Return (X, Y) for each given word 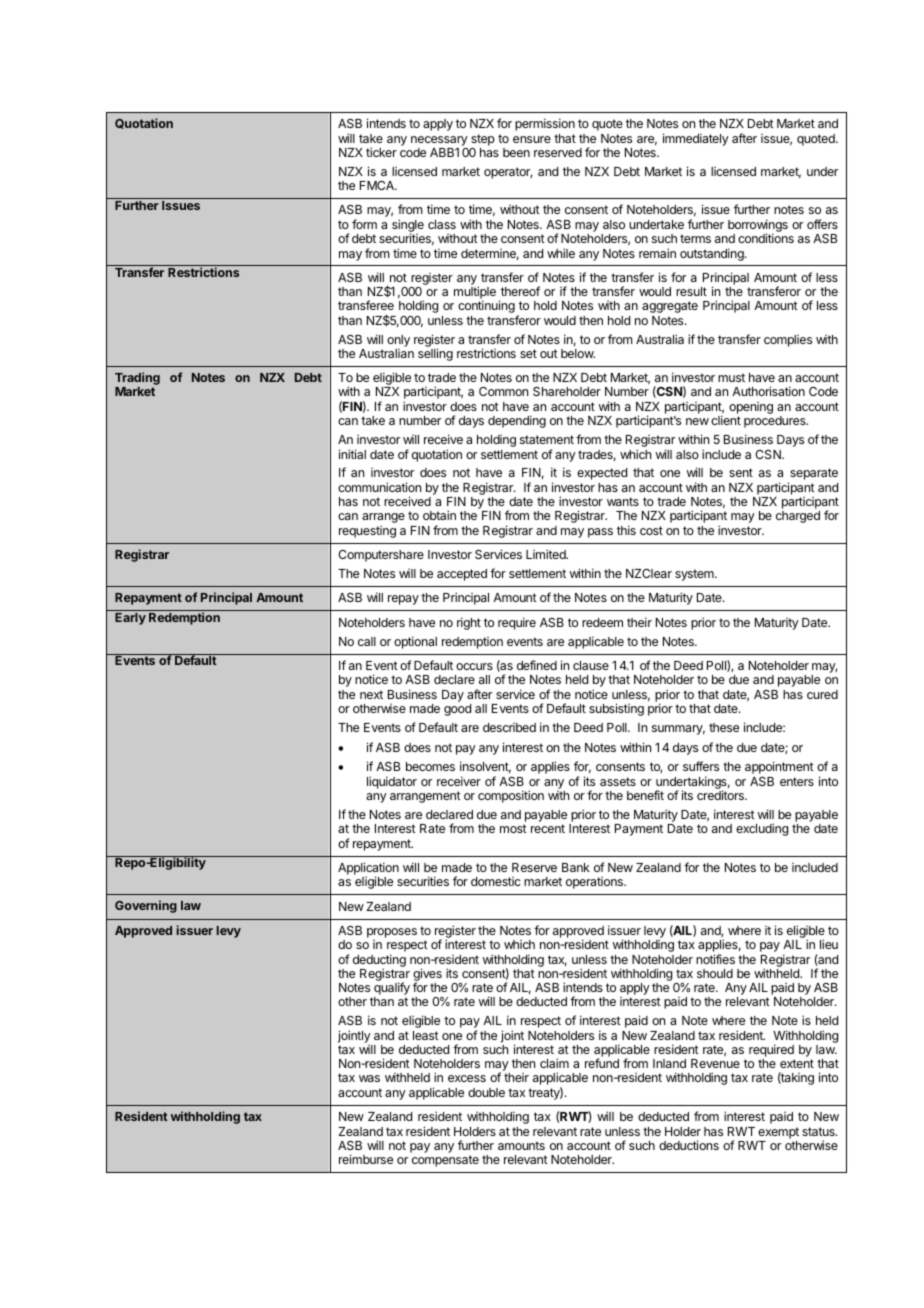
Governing (146, 906)
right (469, 623)
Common (503, 391)
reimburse (366, 1159)
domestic (496, 881)
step (483, 140)
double (486, 1092)
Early (130, 619)
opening (751, 408)
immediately (696, 139)
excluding (762, 829)
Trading (137, 380)
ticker (381, 152)
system (695, 575)
